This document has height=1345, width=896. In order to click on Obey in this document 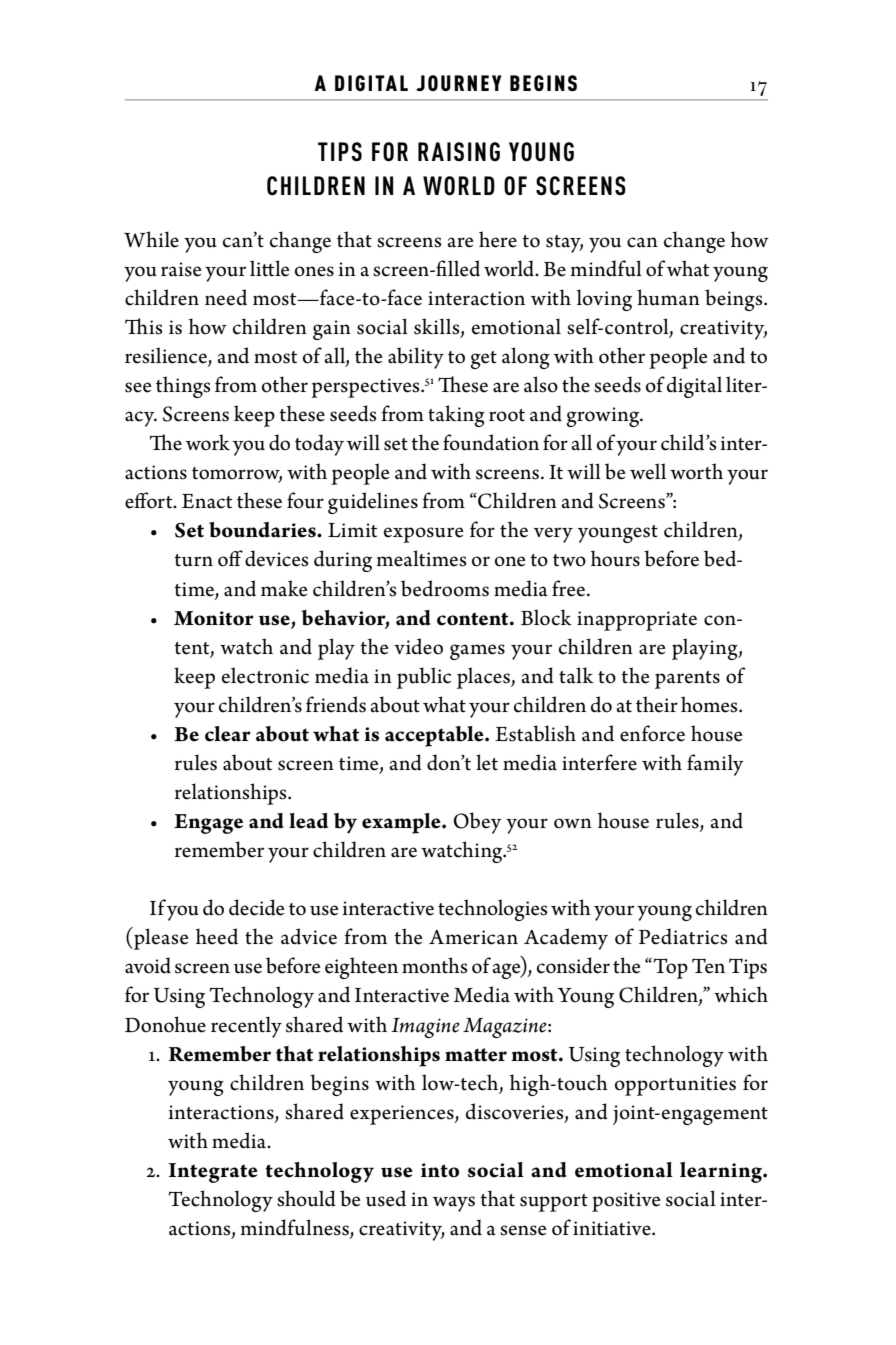, I will do `click(478, 823)`.
